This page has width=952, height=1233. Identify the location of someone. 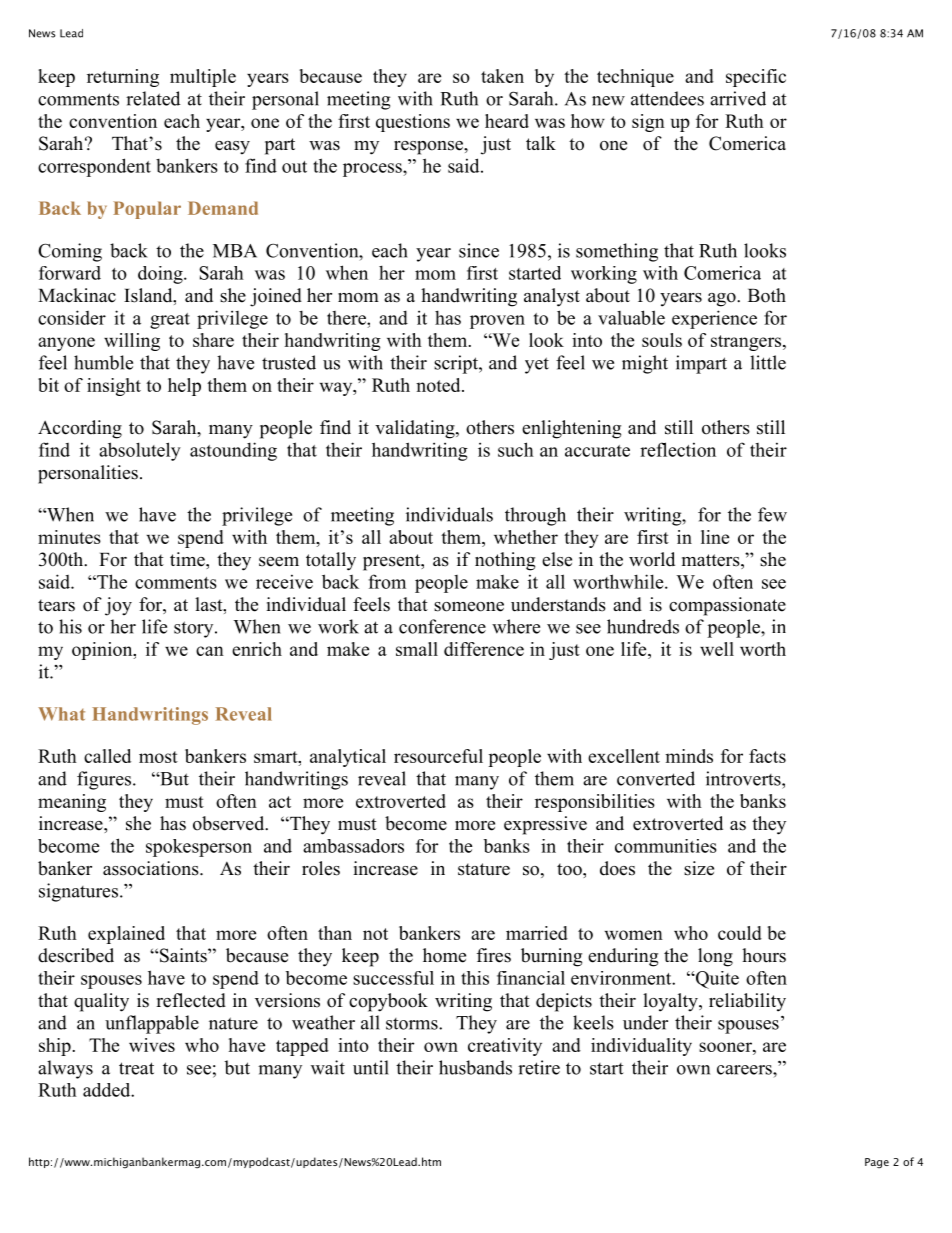
(469, 607).
